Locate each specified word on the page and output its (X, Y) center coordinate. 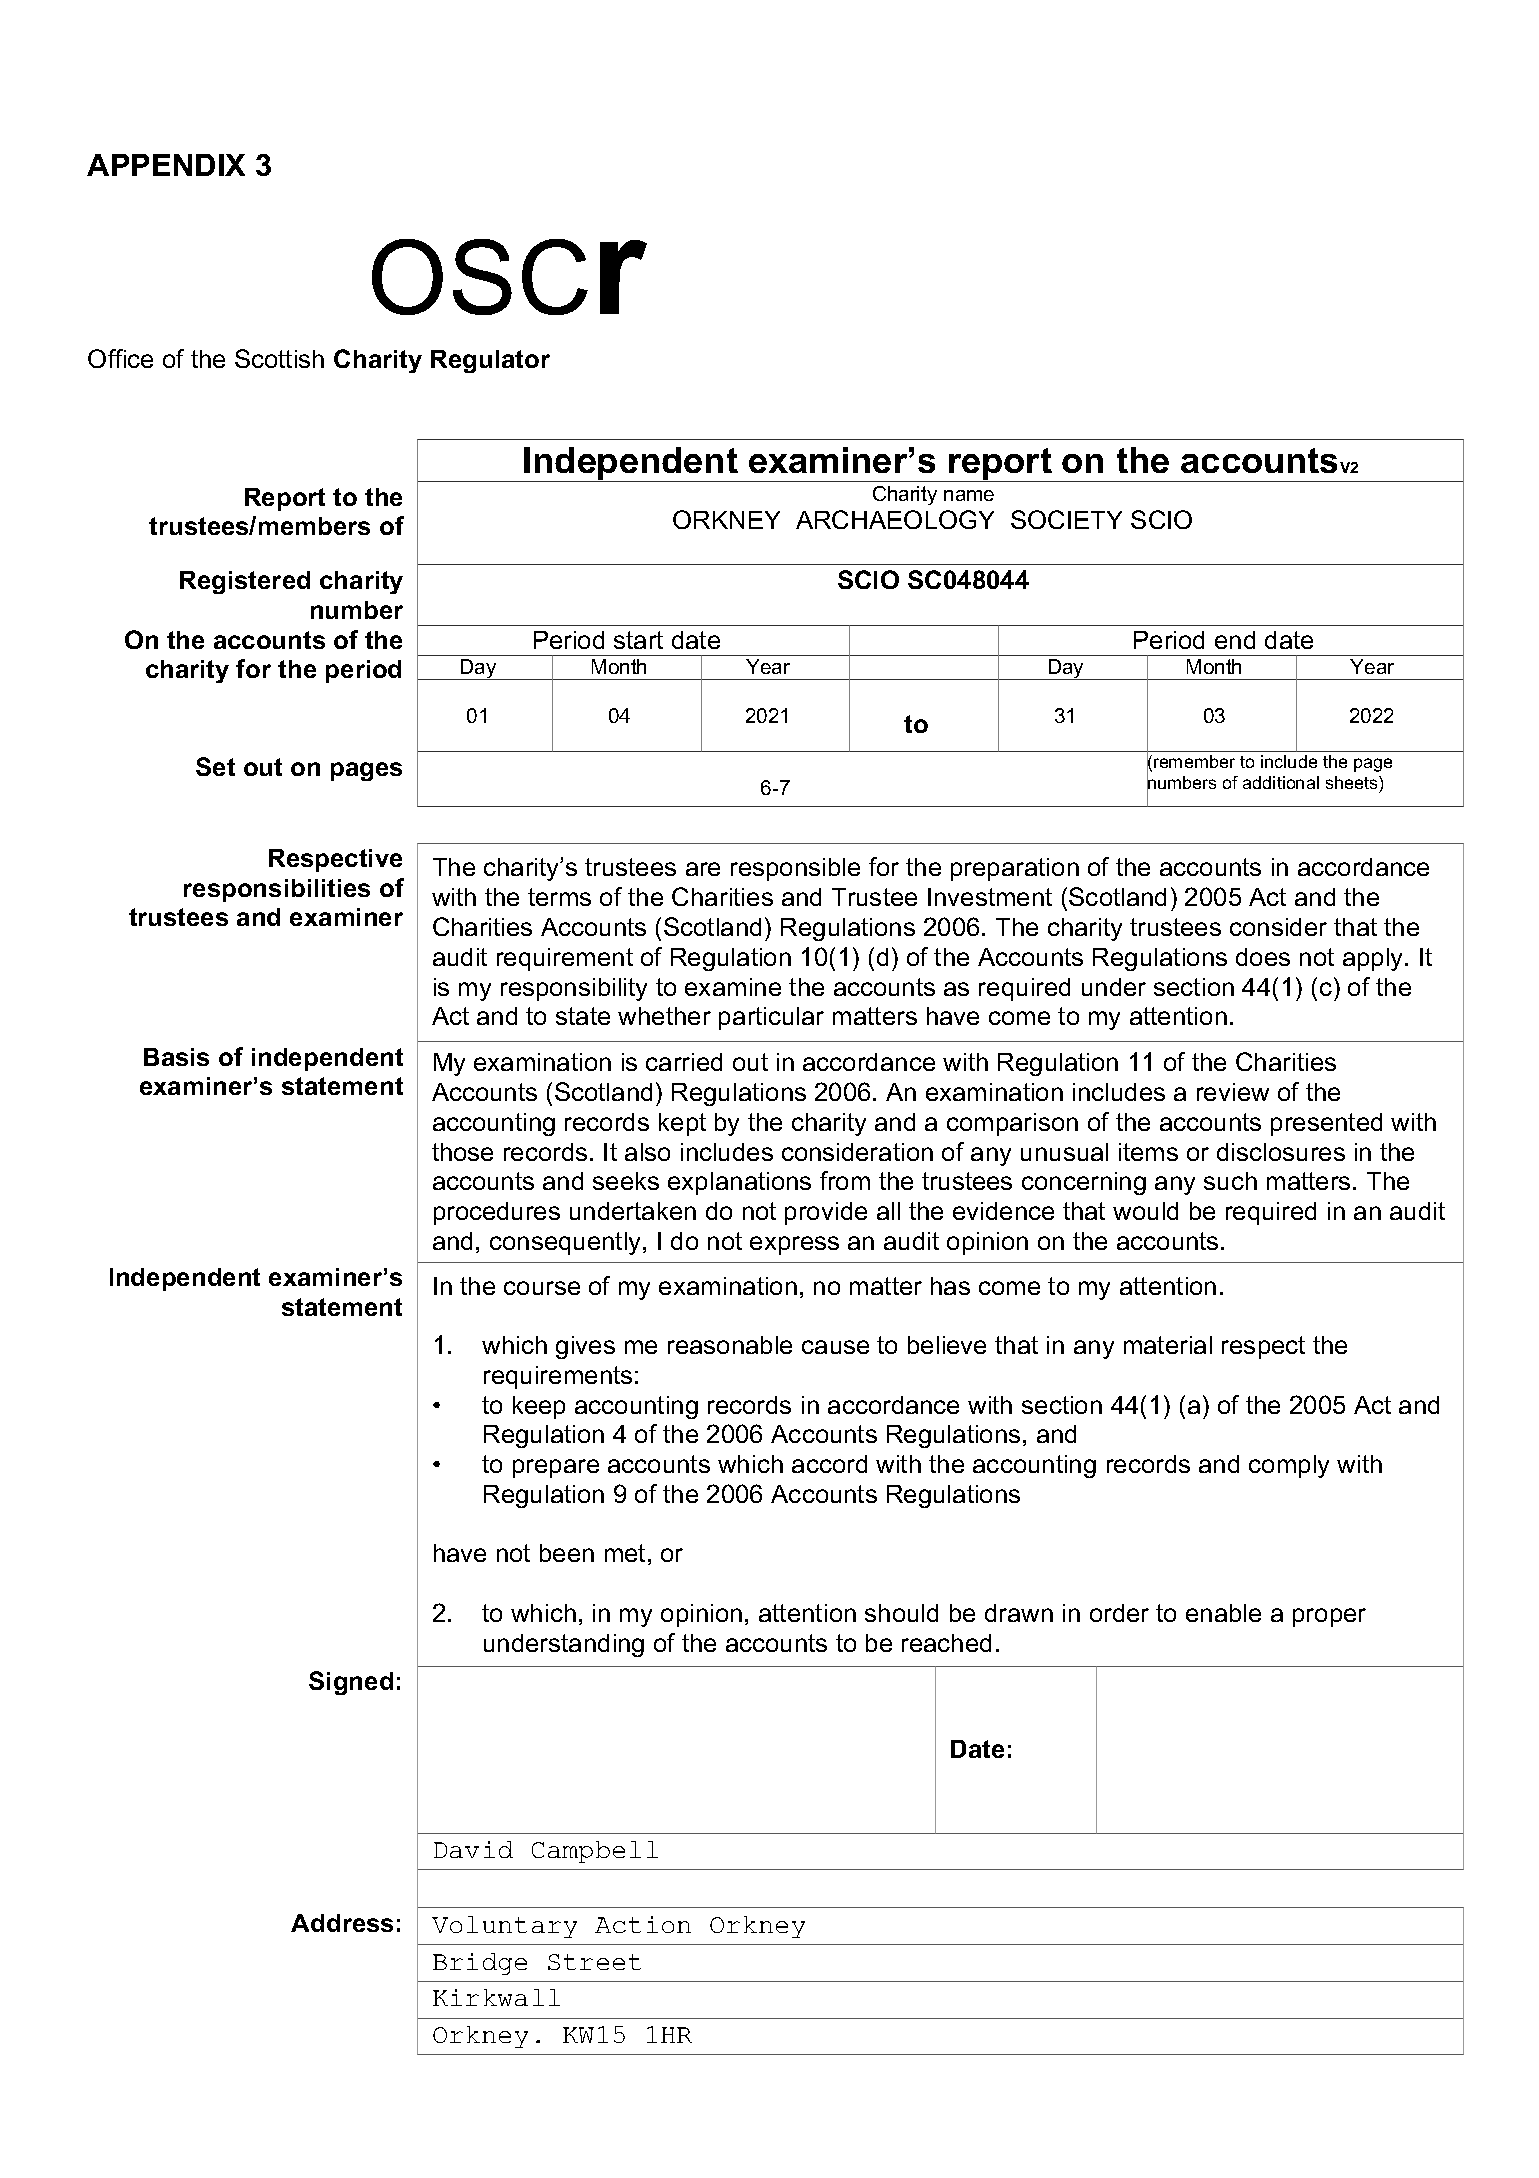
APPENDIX (166, 165)
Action (643, 1924)
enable (1223, 1613)
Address (342, 1923)
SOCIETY (1066, 519)
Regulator (490, 361)
